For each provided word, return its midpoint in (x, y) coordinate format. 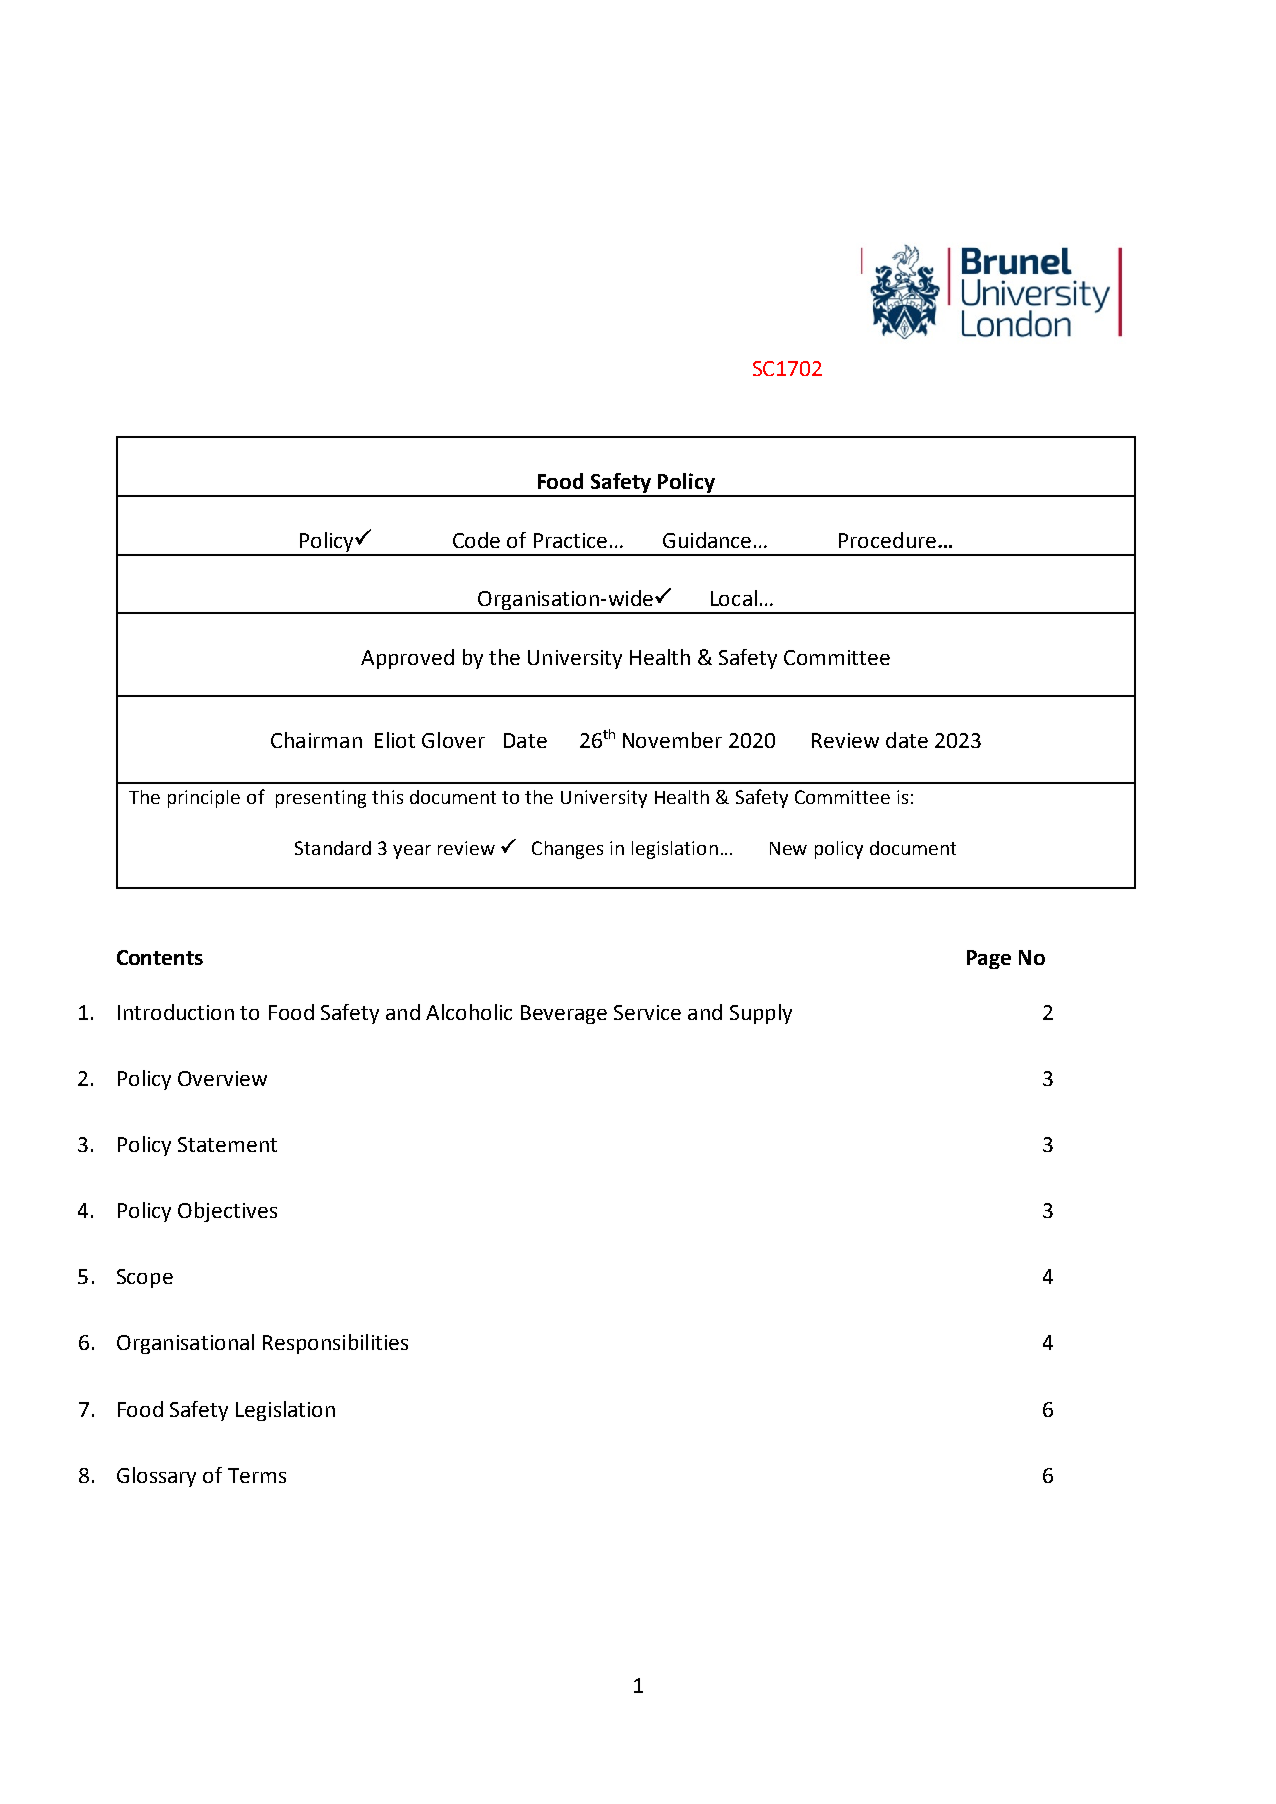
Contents (160, 957)
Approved (407, 659)
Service (647, 1012)
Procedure (887, 540)
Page (989, 959)
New (788, 848)
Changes (567, 850)
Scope (145, 1278)
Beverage (564, 1014)
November (672, 740)
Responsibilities (335, 1344)
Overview (222, 1078)
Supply (761, 1014)
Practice (570, 540)
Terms (257, 1475)
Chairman (316, 740)
